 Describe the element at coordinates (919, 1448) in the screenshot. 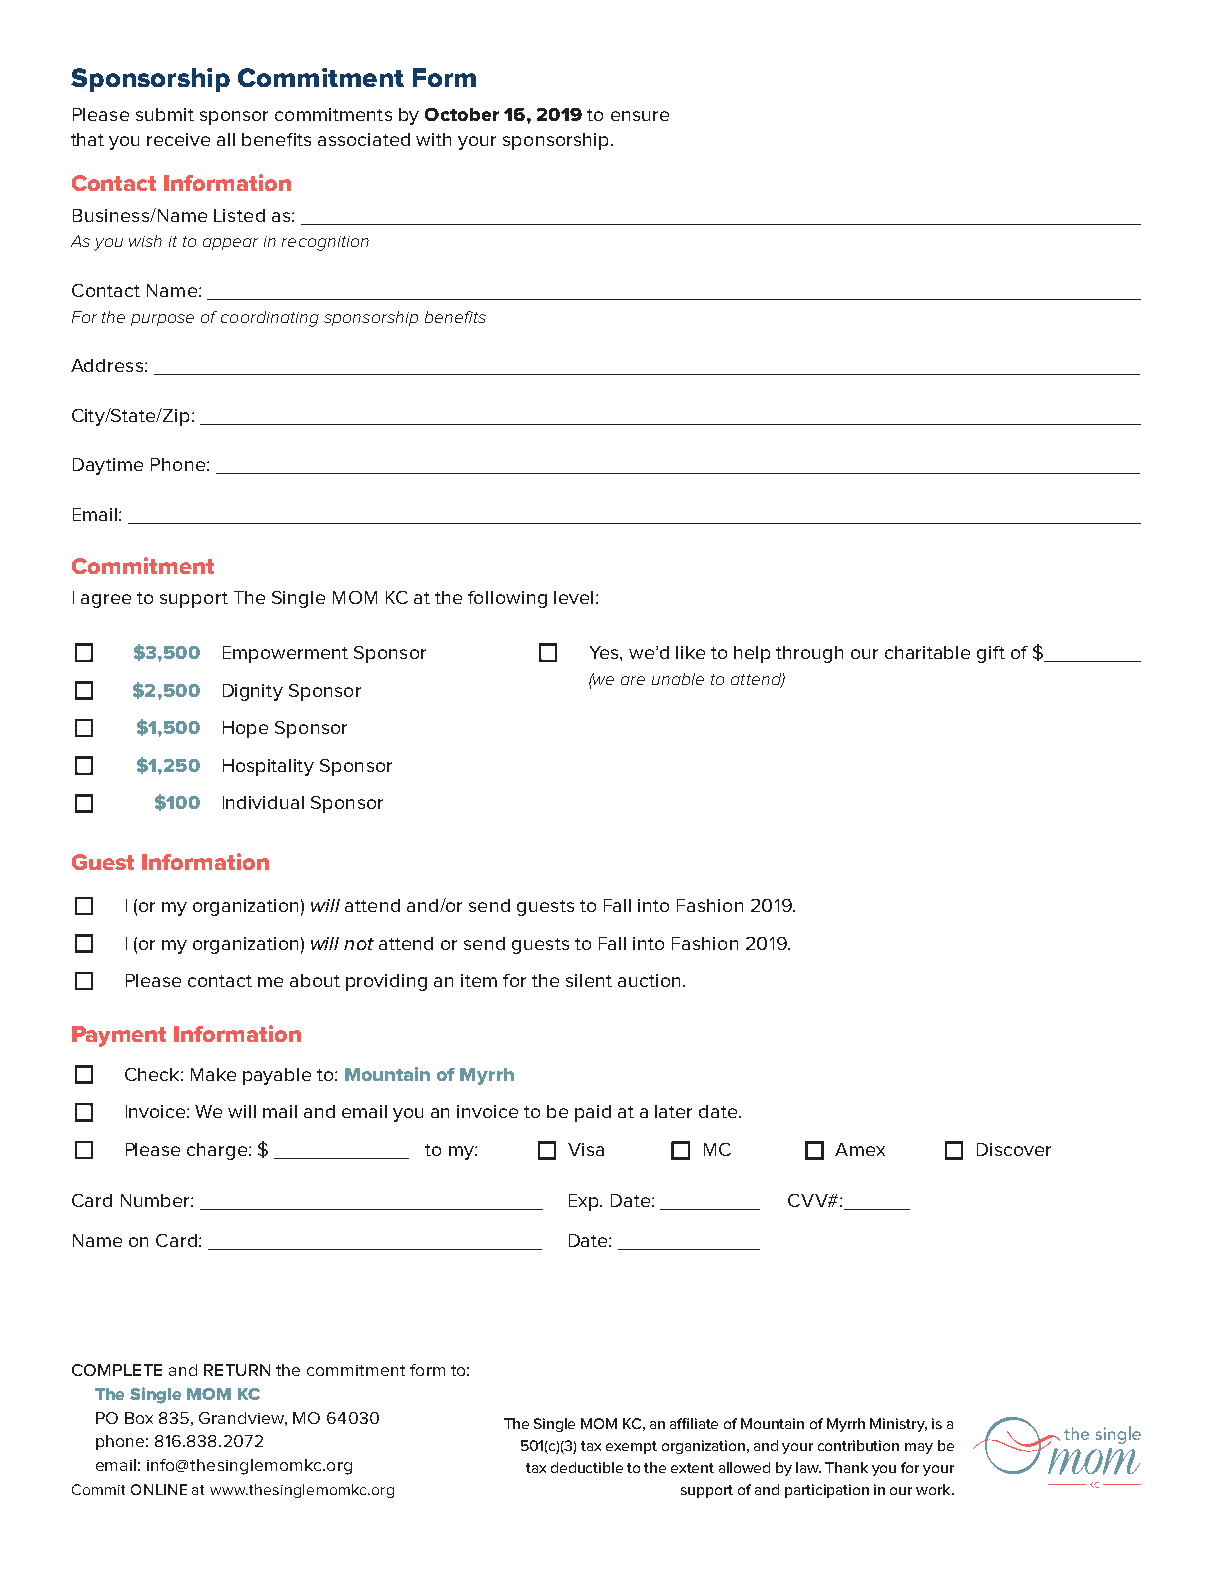

I see `may` at that location.
